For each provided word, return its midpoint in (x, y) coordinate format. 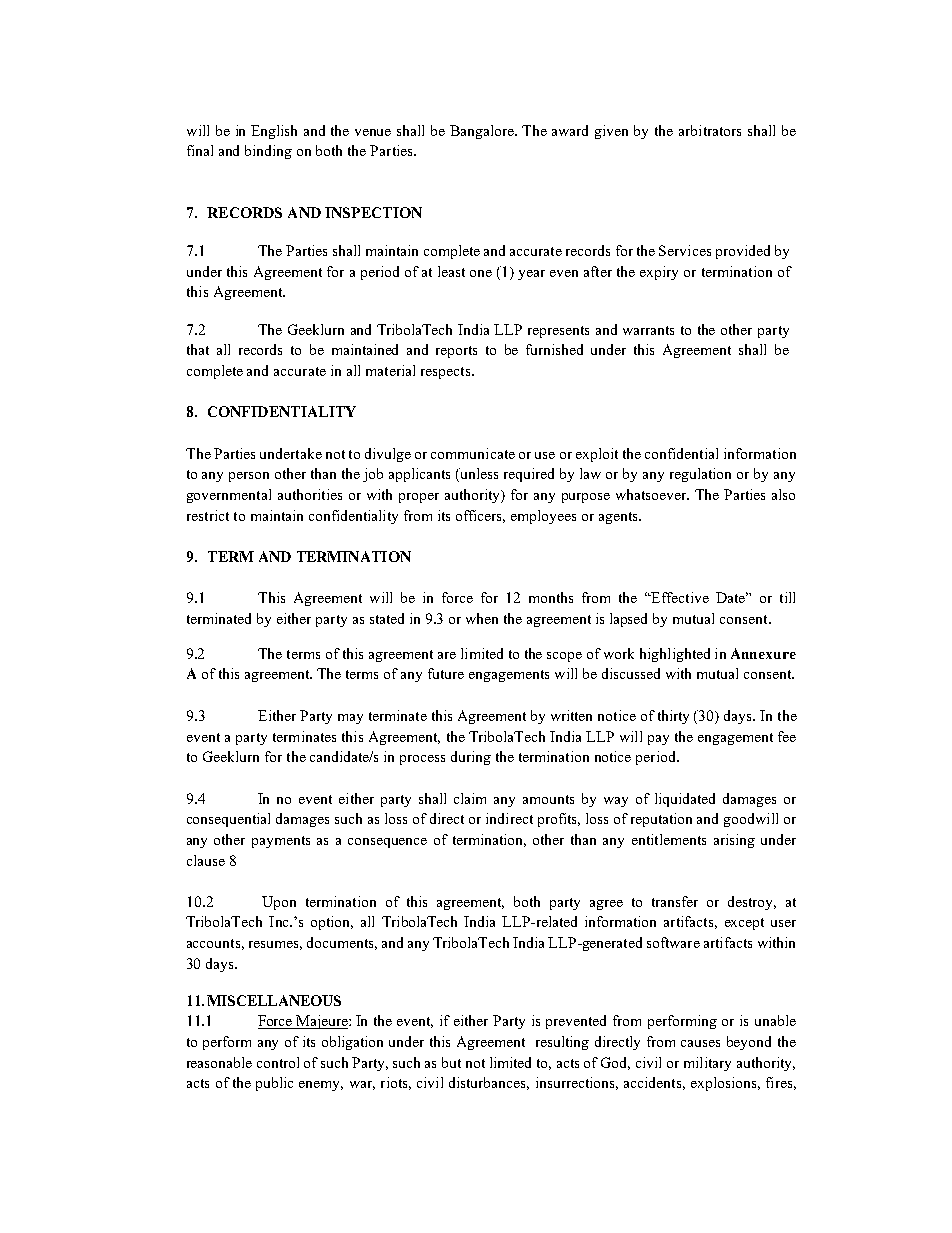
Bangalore (483, 132)
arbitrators (710, 130)
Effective (679, 597)
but (451, 1062)
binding (268, 152)
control (278, 1062)
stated (387, 618)
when (482, 618)
